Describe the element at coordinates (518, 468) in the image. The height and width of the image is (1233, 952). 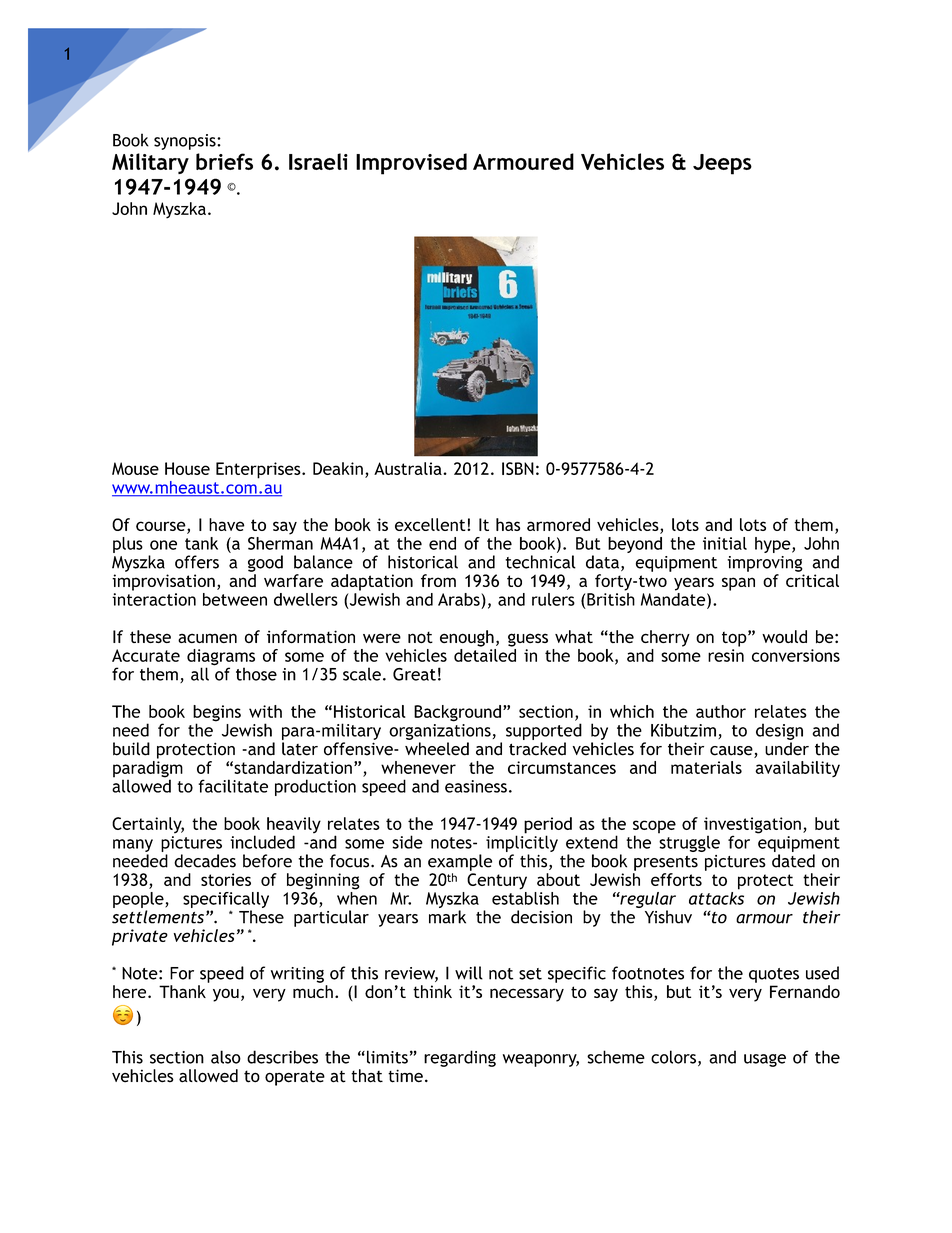
I see `ISBN` at that location.
